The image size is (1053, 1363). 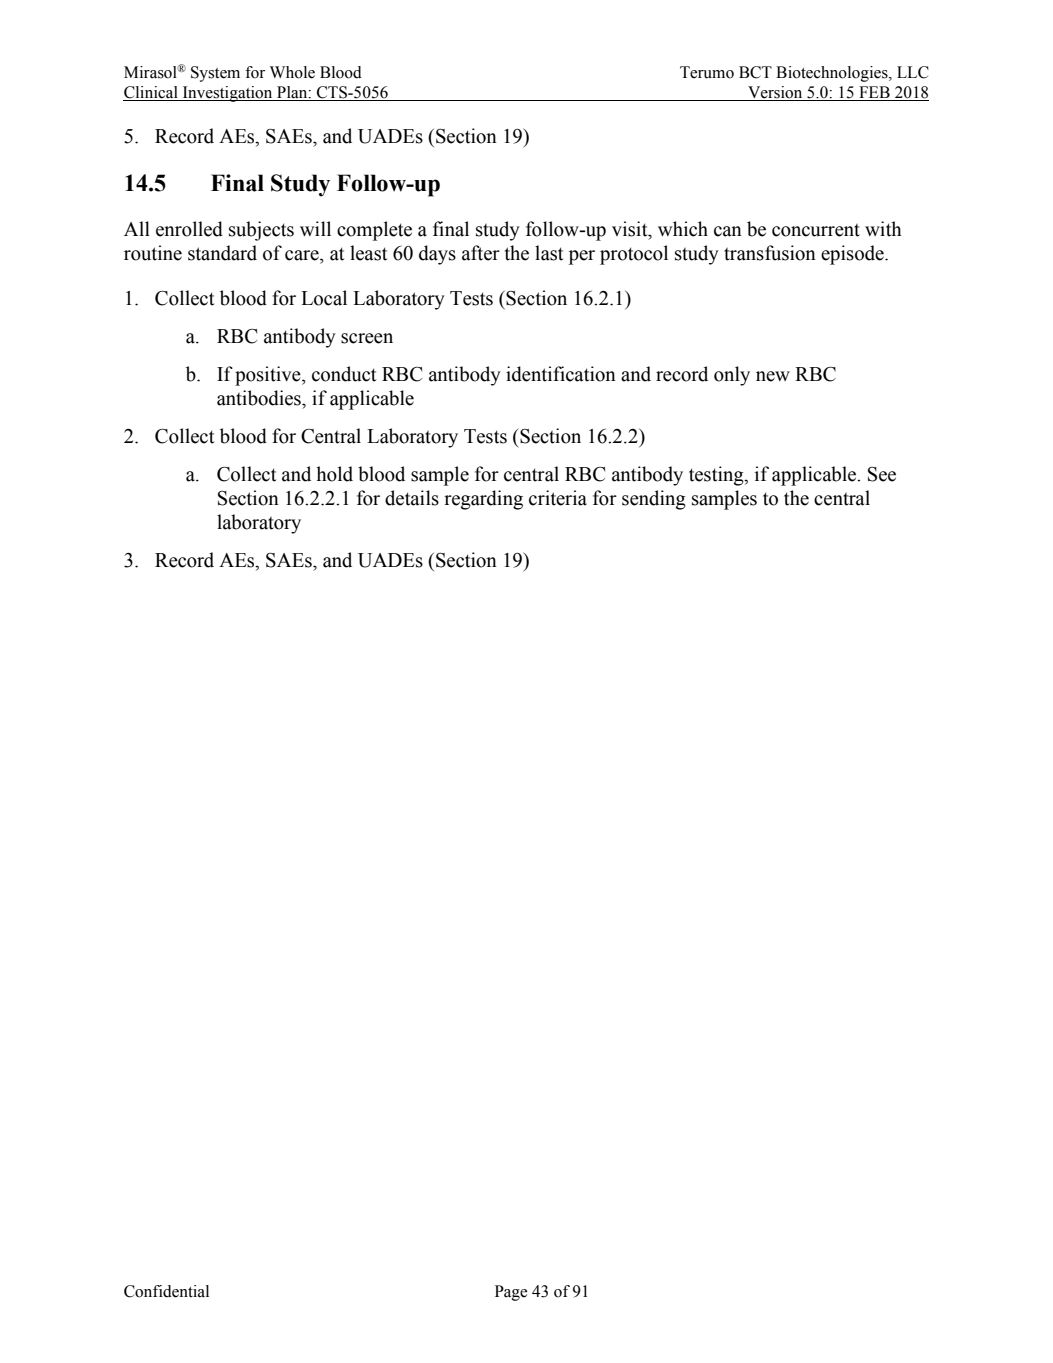 I want to click on Page, so click(x=511, y=1293).
